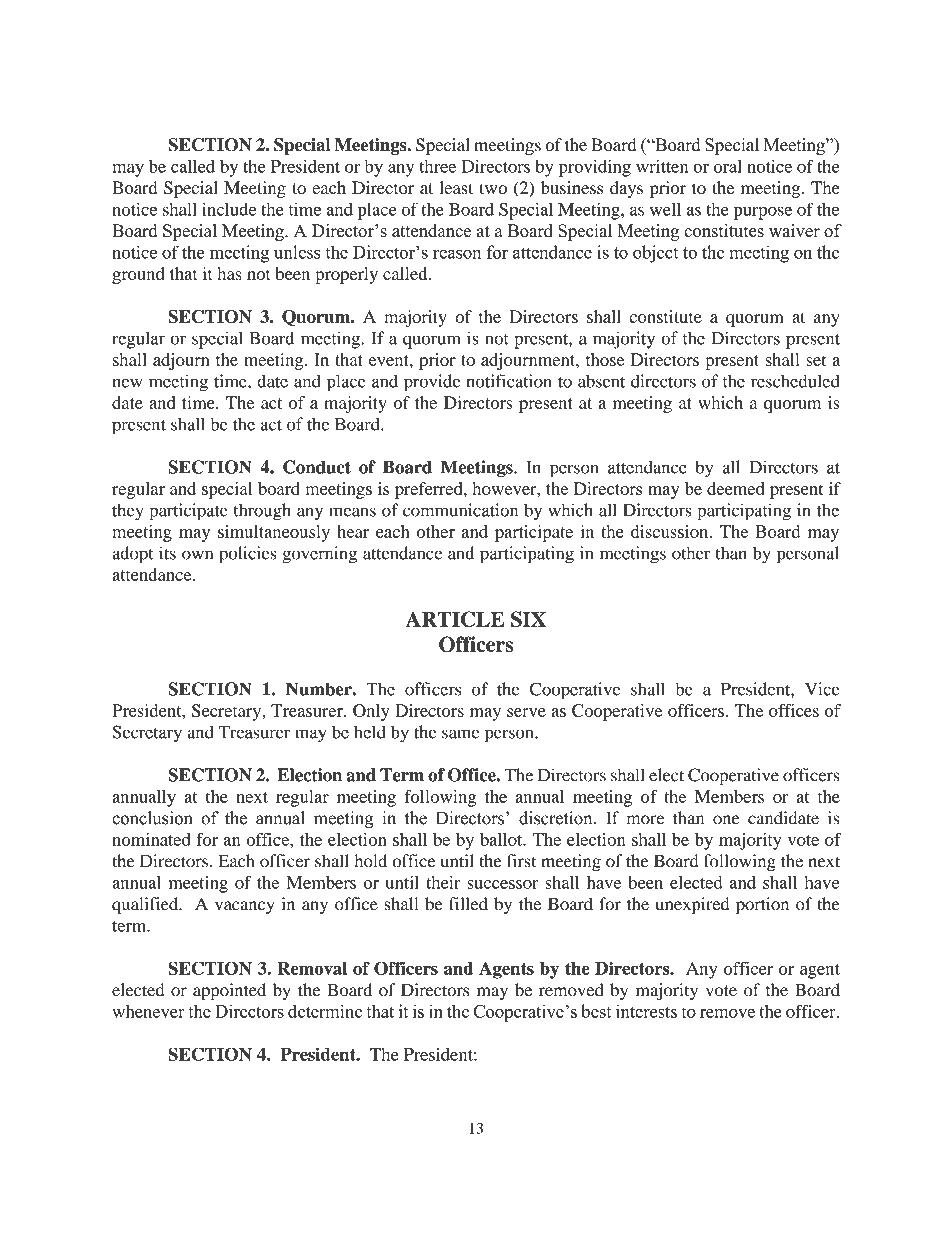  Describe the element at coordinates (493, 188) in the document. I see `two` at that location.
